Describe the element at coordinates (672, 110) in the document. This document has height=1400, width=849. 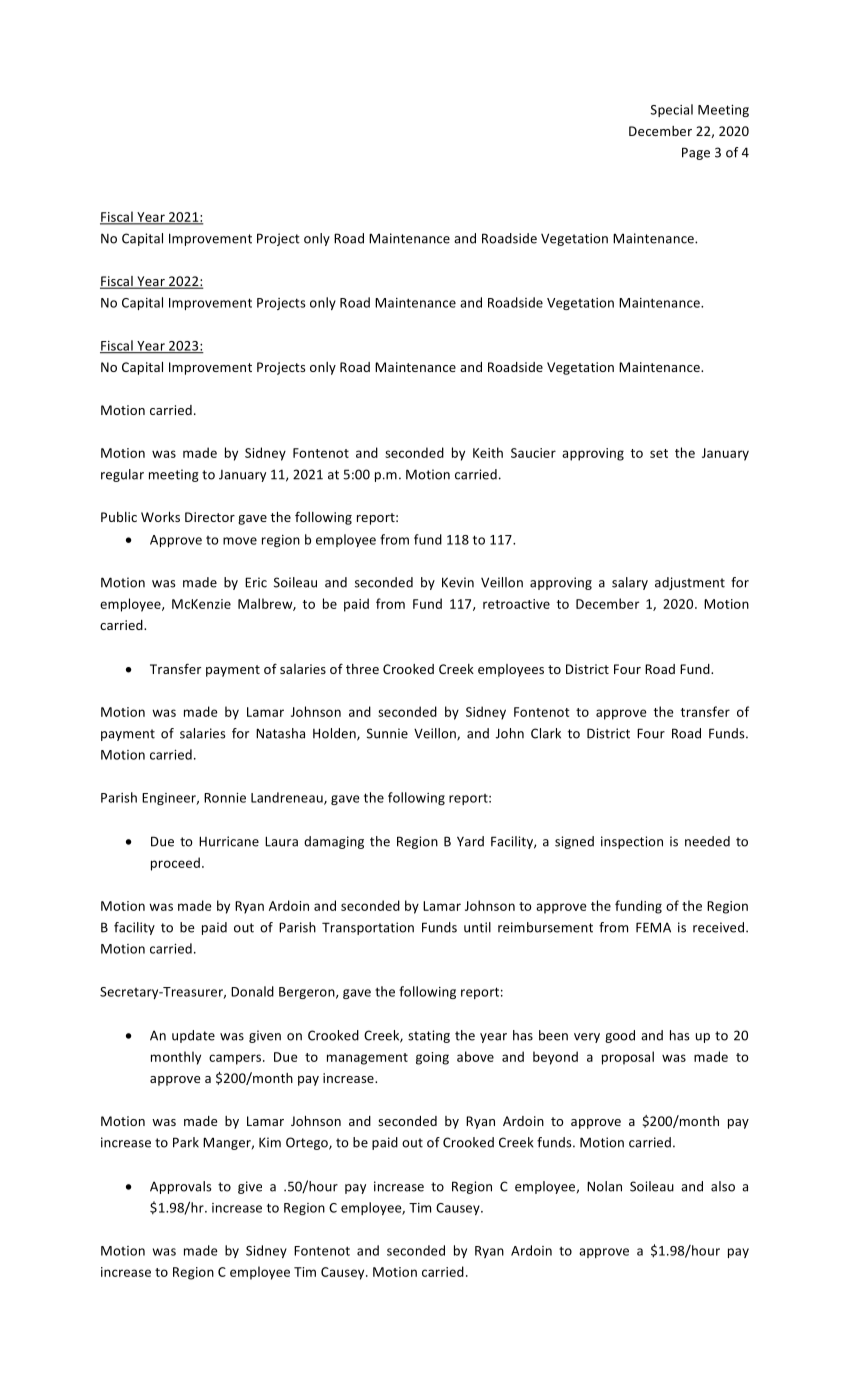
I see `Special` at that location.
